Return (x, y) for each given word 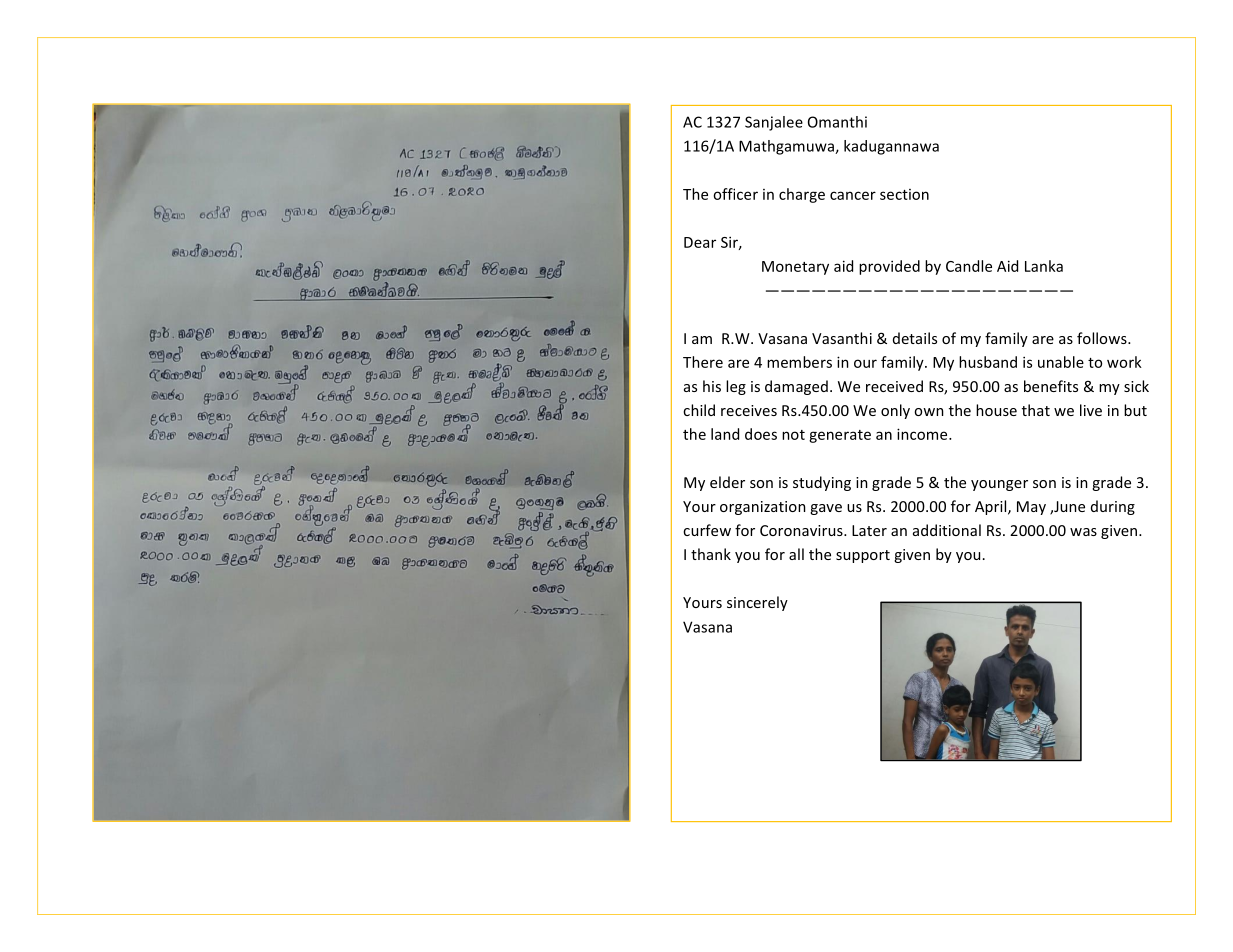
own (929, 412)
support (863, 556)
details (915, 338)
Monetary (795, 268)
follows (1103, 338)
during (1113, 507)
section (904, 194)
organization (763, 508)
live (1091, 410)
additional (947, 530)
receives (749, 410)
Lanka (1044, 266)
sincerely (757, 603)
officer (735, 194)
